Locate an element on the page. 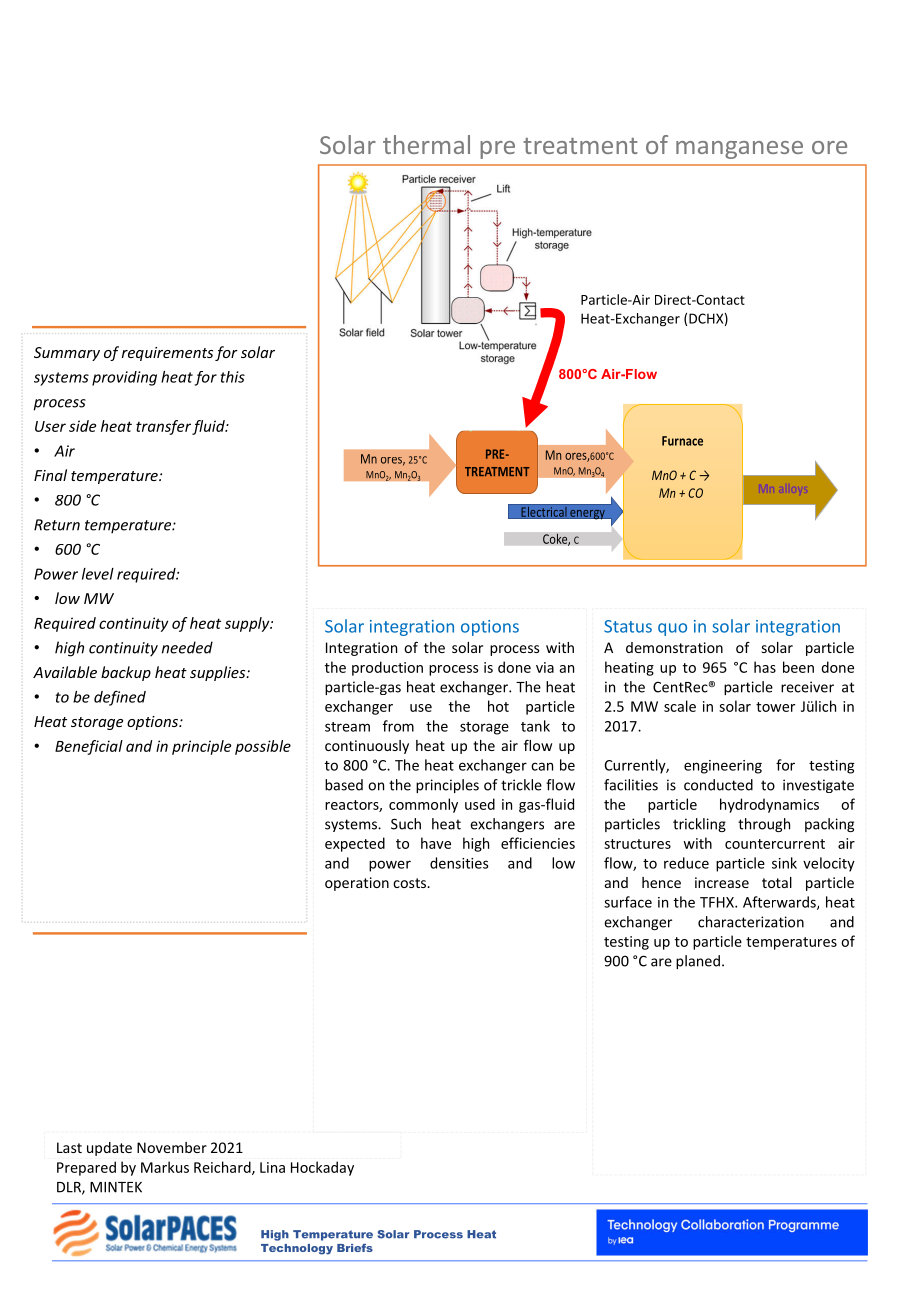 This document has width=924, height=1308. this is located at coordinates (233, 377).
